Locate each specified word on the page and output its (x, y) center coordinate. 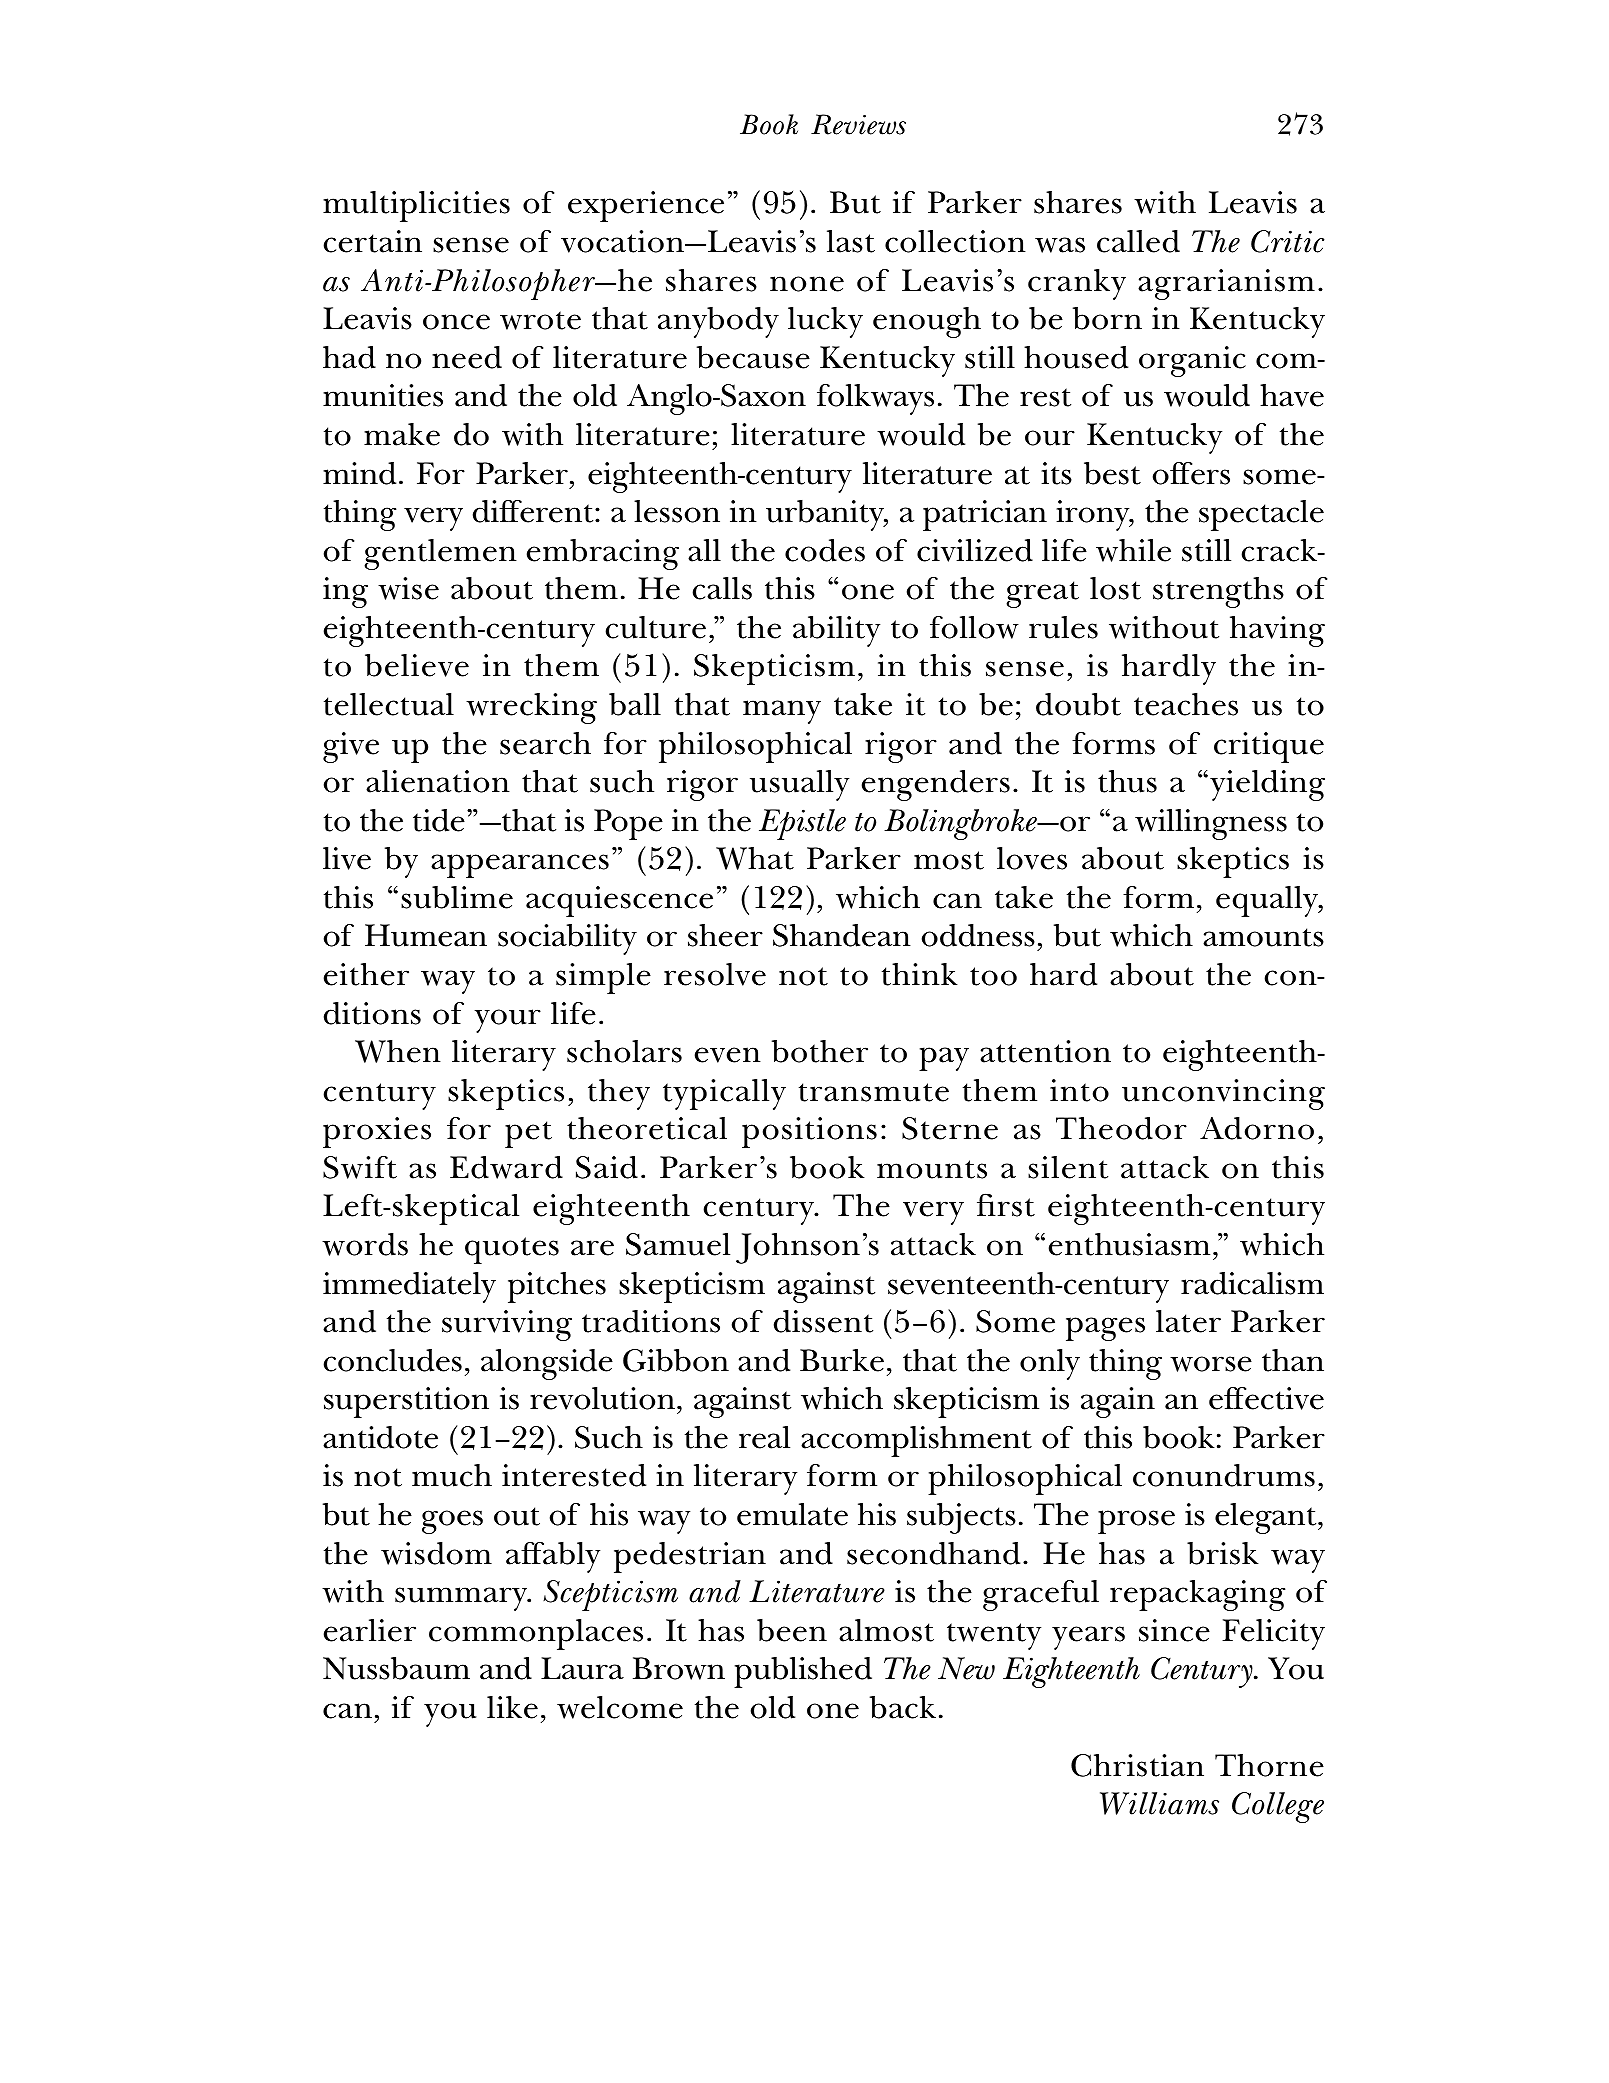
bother (820, 1051)
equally (1268, 901)
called (1138, 241)
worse (1211, 1364)
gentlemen (440, 554)
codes (825, 550)
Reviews (858, 124)
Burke (842, 1360)
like (512, 1707)
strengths (1218, 592)
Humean (426, 935)
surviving (507, 1325)
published (803, 1672)
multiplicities (416, 206)
